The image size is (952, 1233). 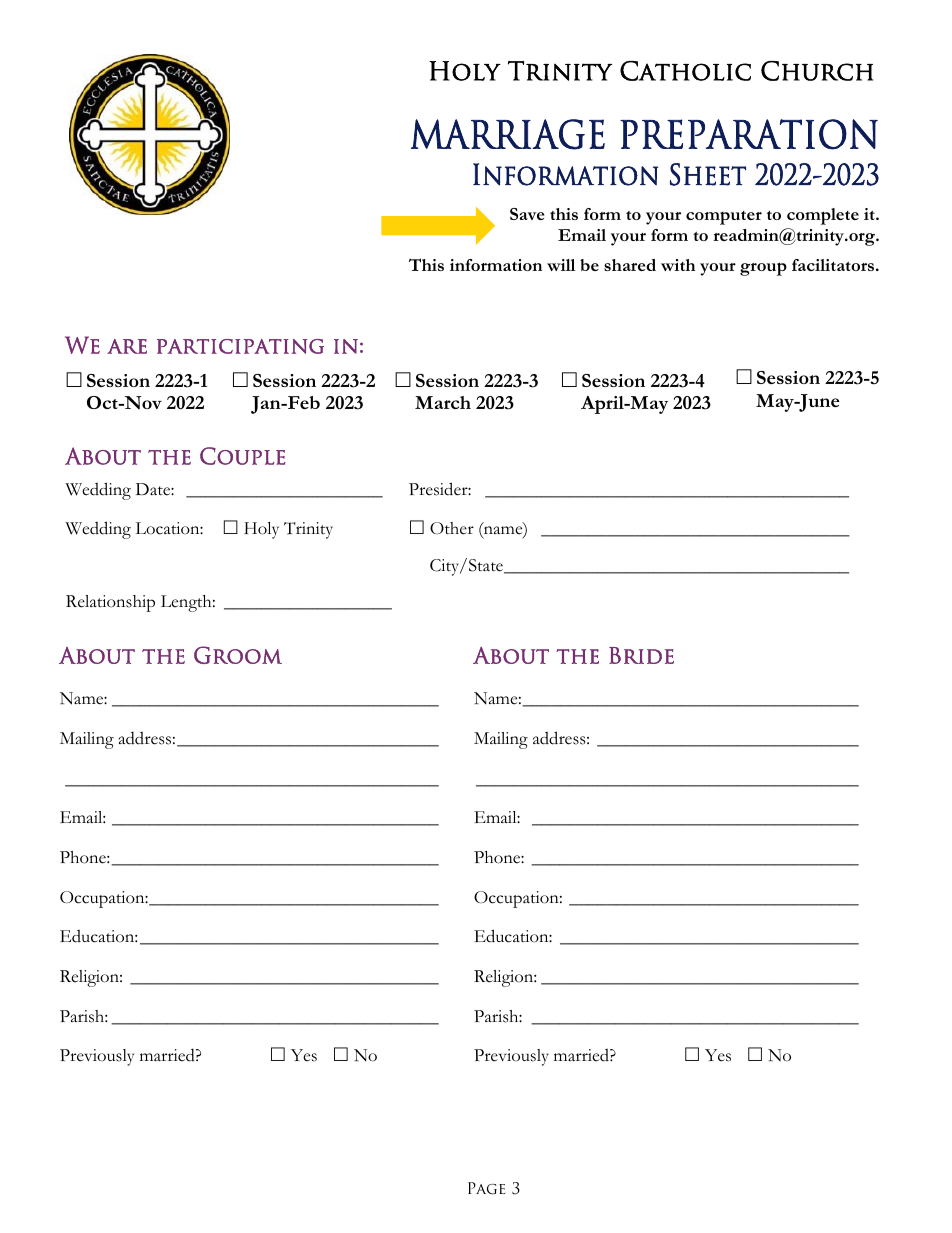 What do you see at coordinates (763, 269) in the image?
I see `group` at bounding box center [763, 269].
